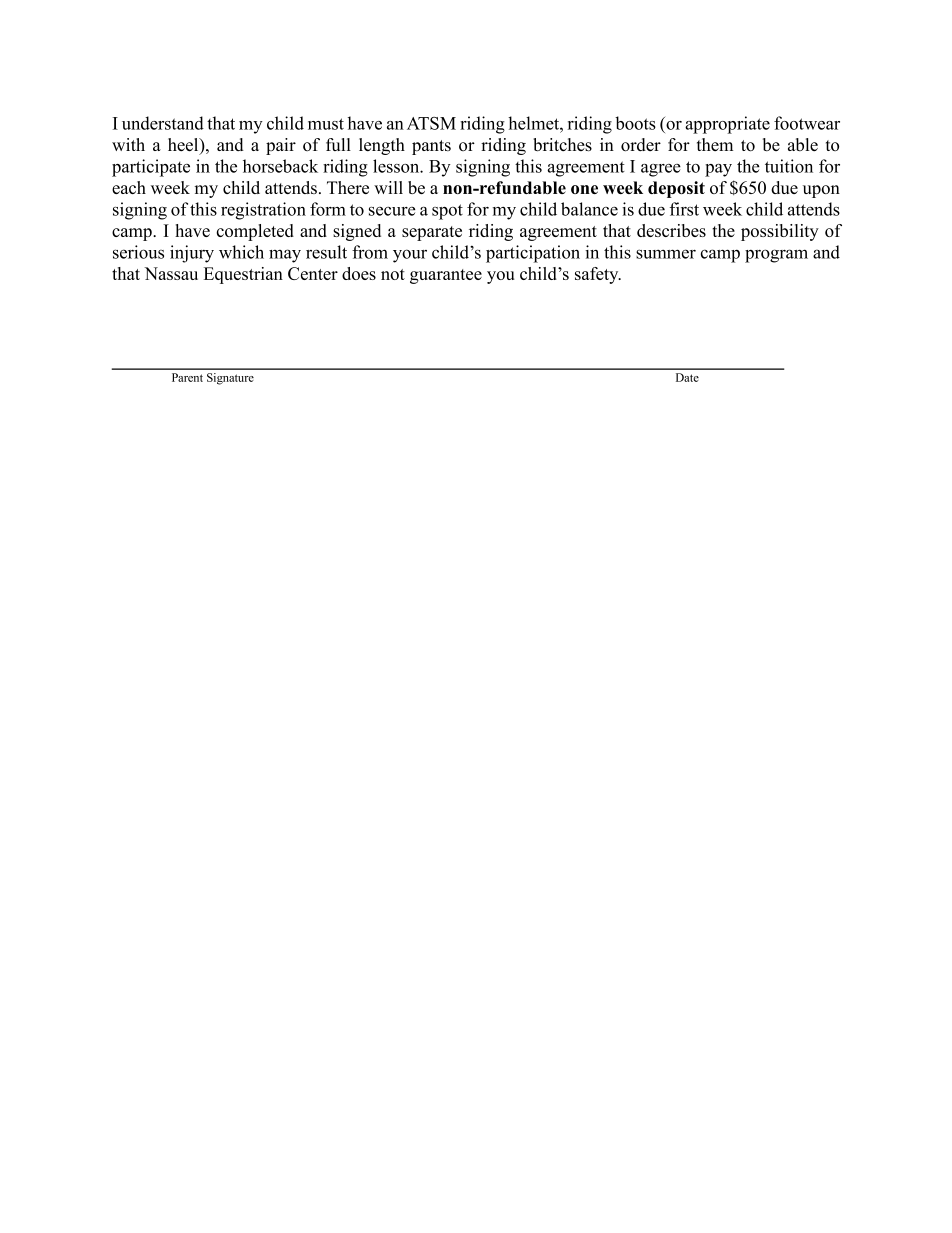 Image resolution: width=952 pixels, height=1233 pixels. Describe the element at coordinates (598, 275) in the screenshot. I see `safety` at that location.
